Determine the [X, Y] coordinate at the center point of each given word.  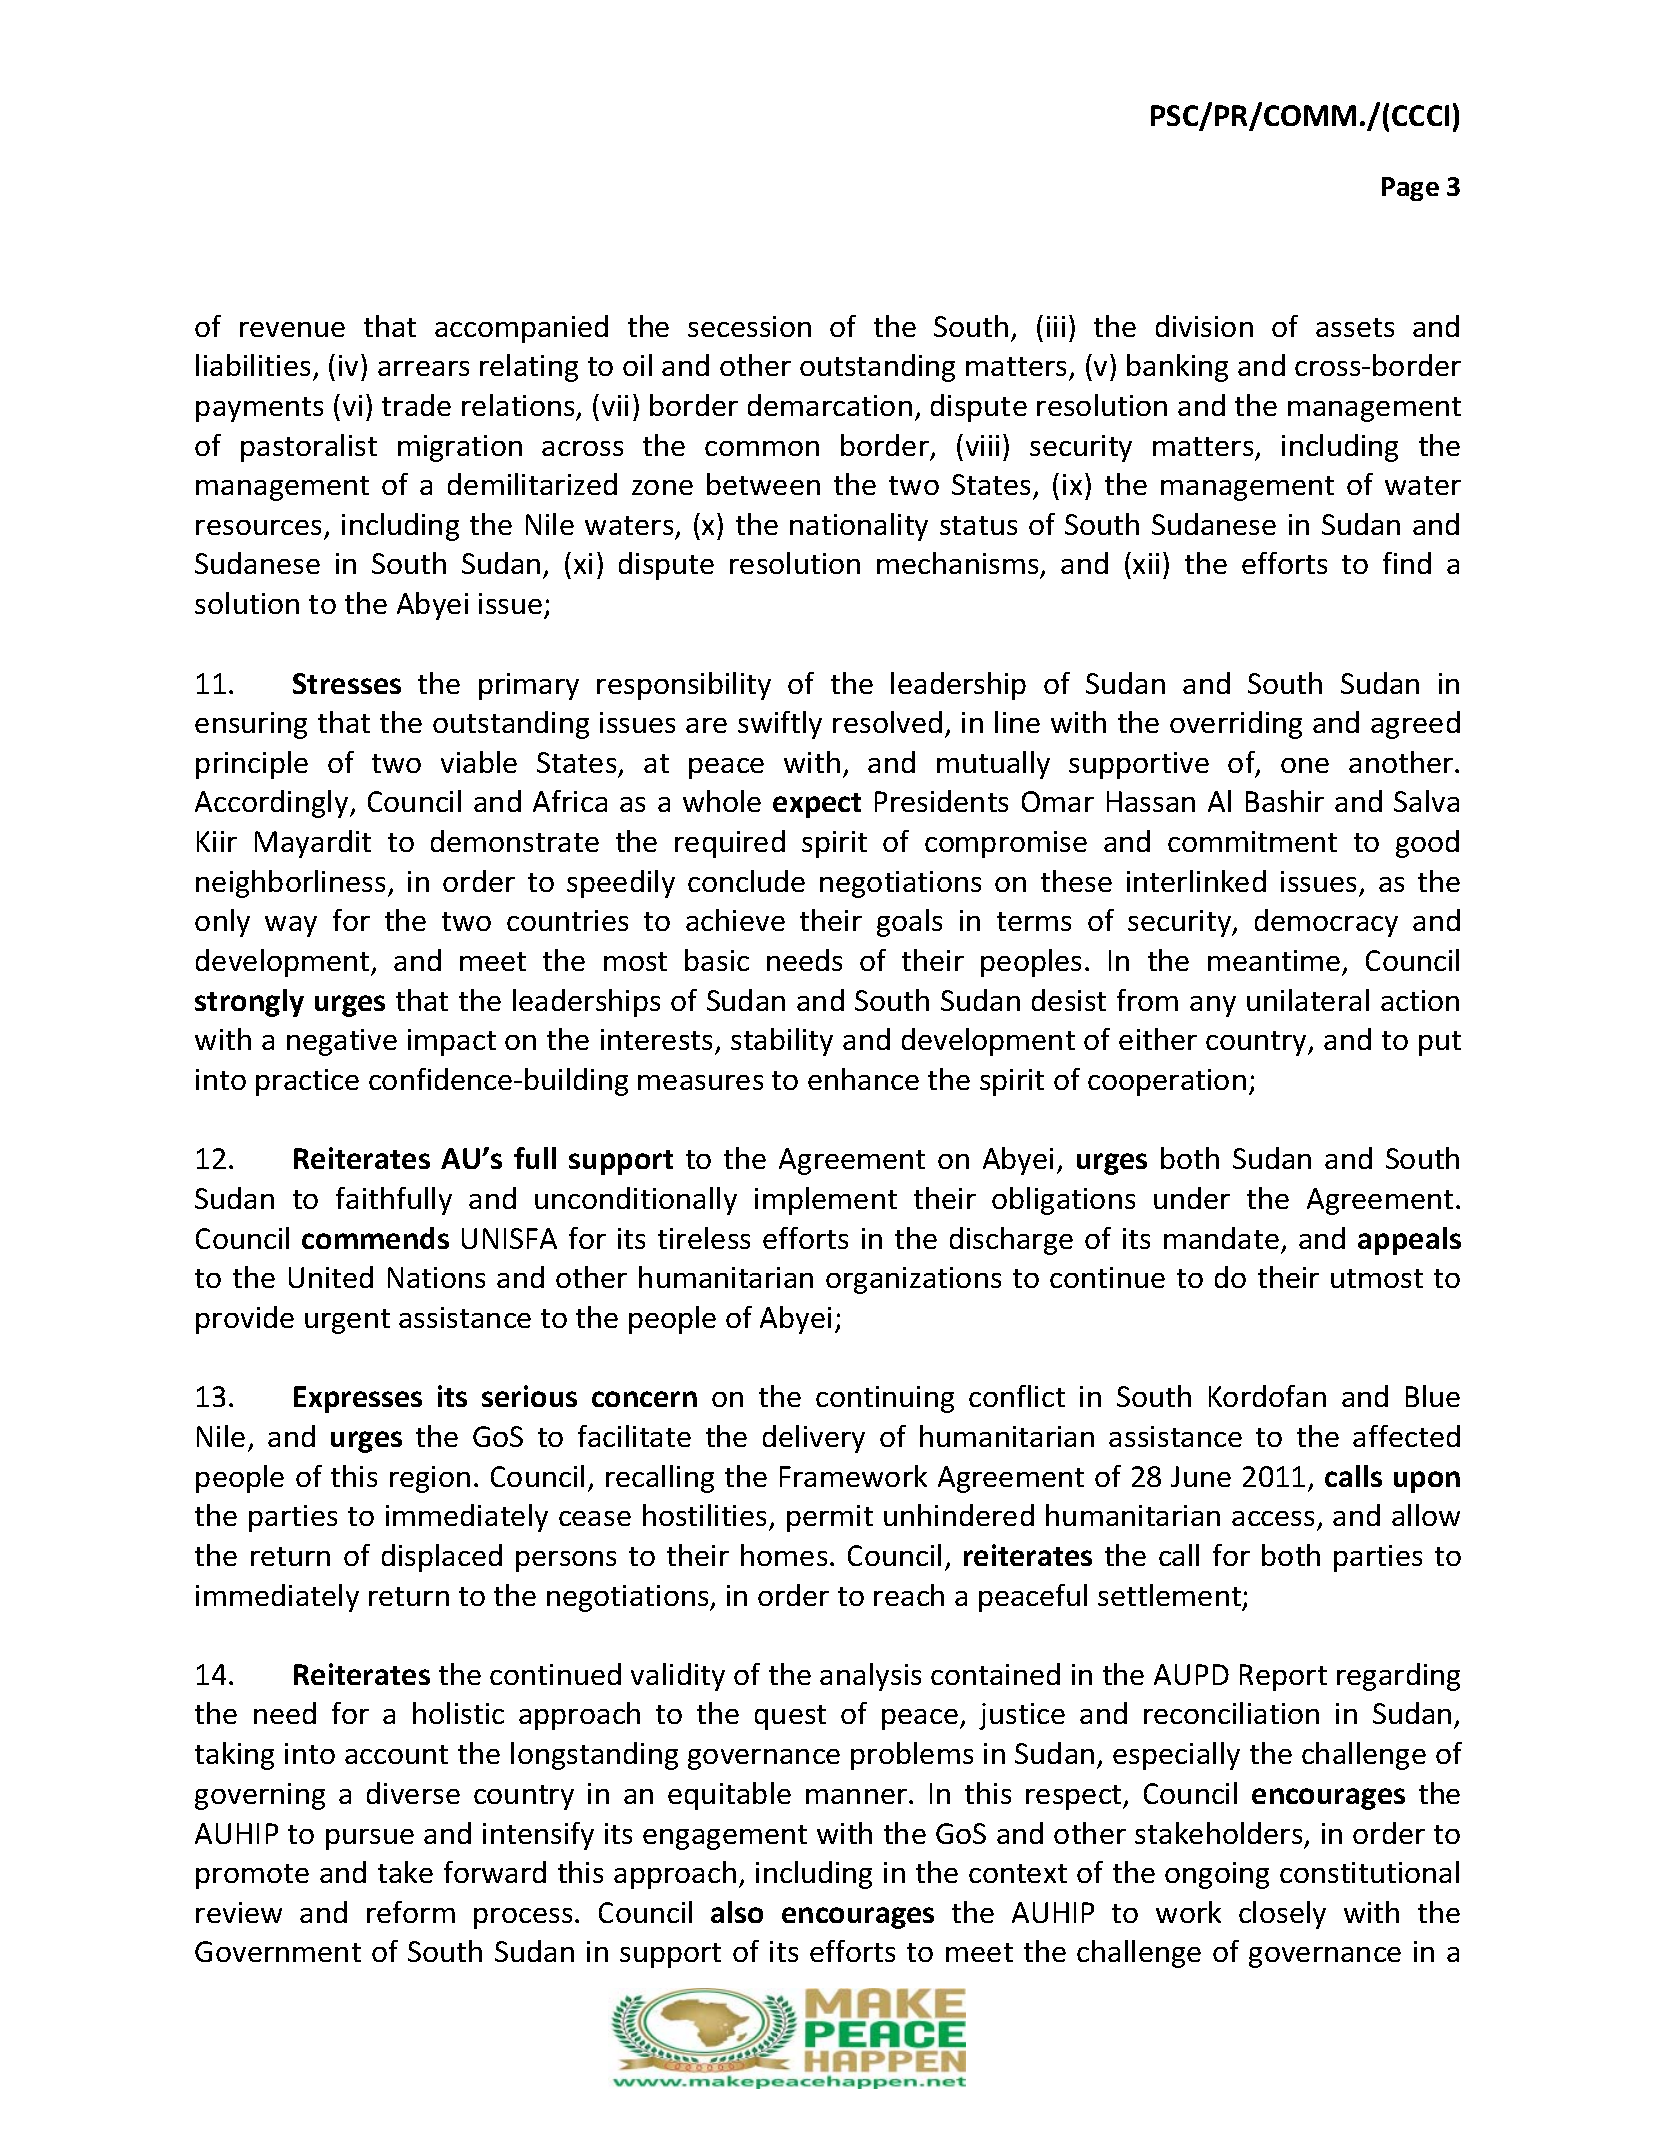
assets [1355, 327]
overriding [1236, 725]
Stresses [347, 683]
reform [411, 1912]
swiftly [780, 725]
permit [830, 1518]
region [430, 1479]
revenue [292, 329]
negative [342, 1042]
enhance [863, 1079]
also [737, 1912]
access [1273, 1518]
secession [749, 326]
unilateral [1308, 1000]
